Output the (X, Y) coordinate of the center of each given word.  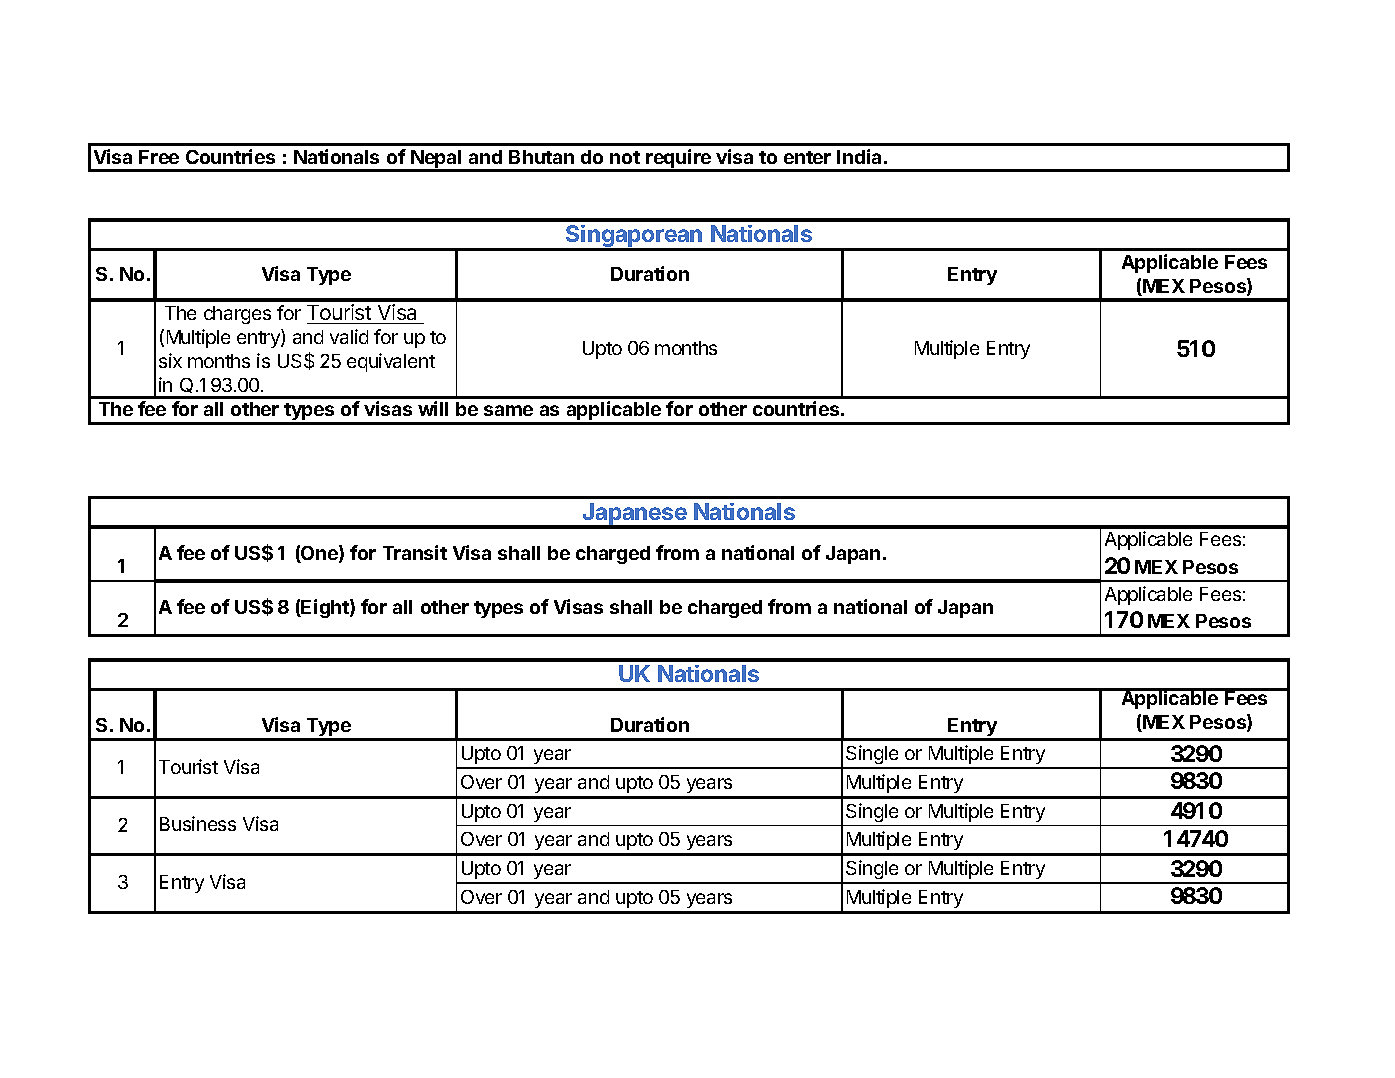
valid (349, 336)
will (433, 408)
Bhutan (541, 157)
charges (237, 315)
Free (159, 157)
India (859, 156)
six (170, 360)
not (625, 157)
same (508, 410)
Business (198, 823)
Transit (415, 552)
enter (807, 157)
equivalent (391, 362)
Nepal (436, 160)
